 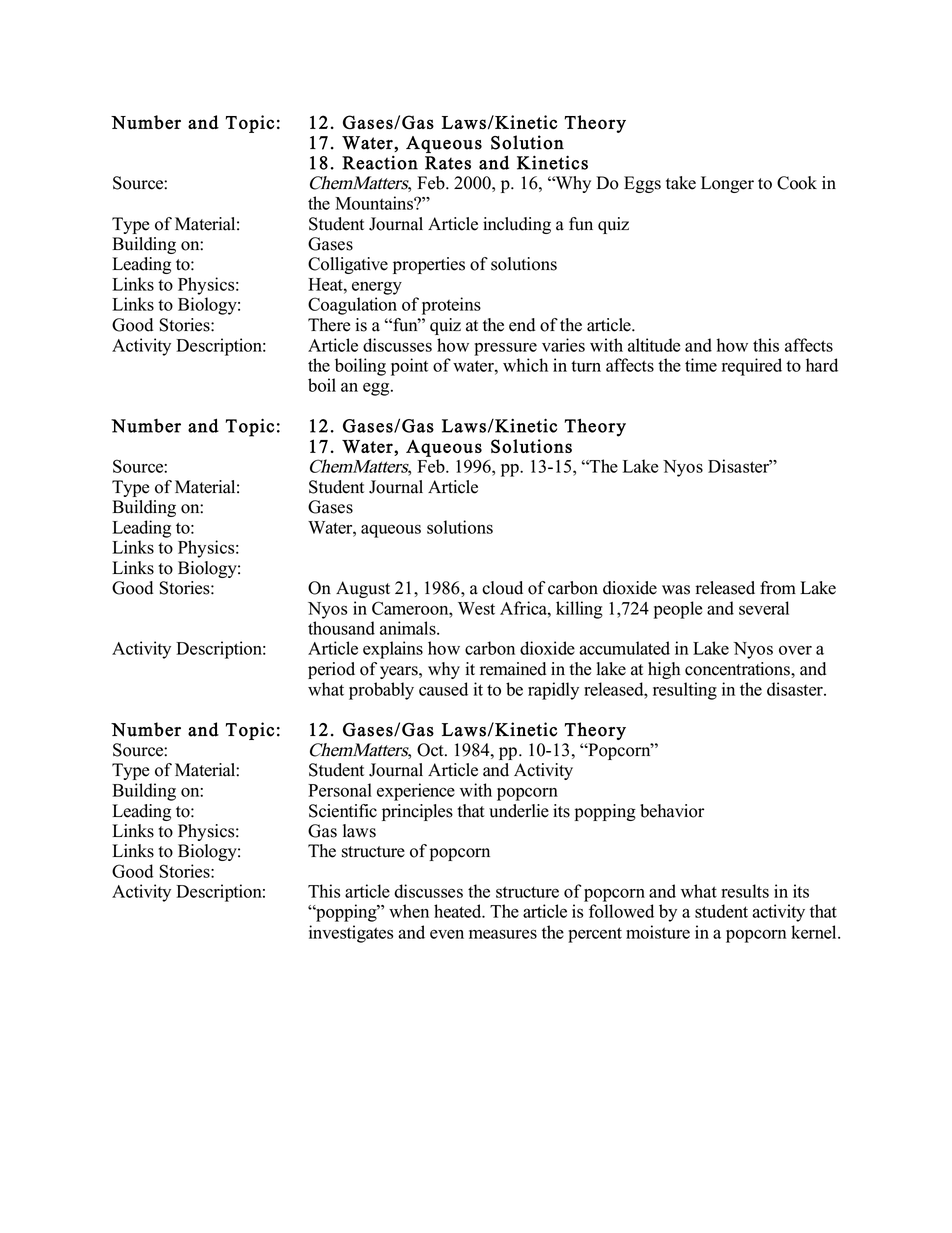 What do you see at coordinates (409, 911) in the image?
I see `when` at bounding box center [409, 911].
